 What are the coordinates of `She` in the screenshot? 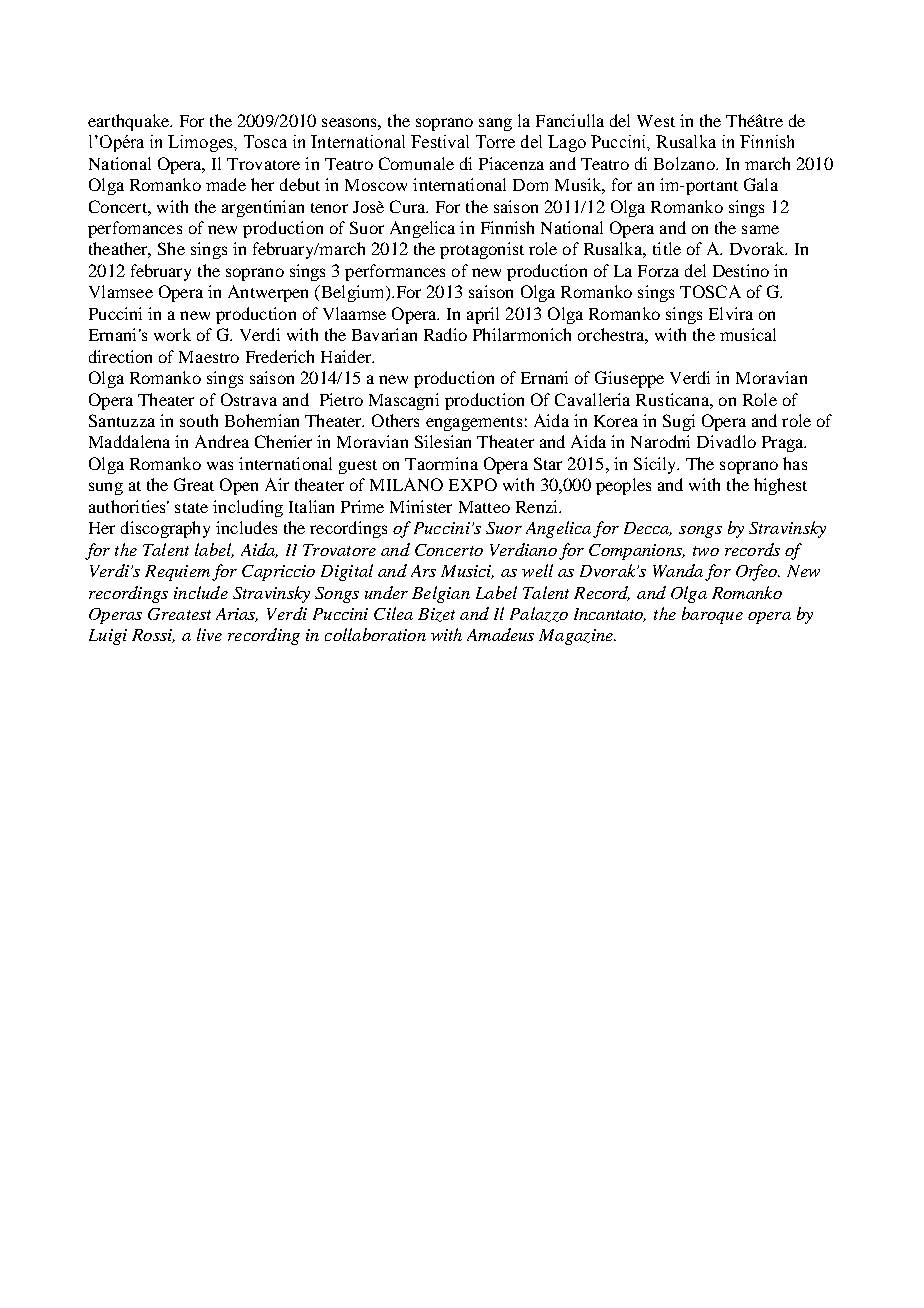 It's located at (171, 248).
